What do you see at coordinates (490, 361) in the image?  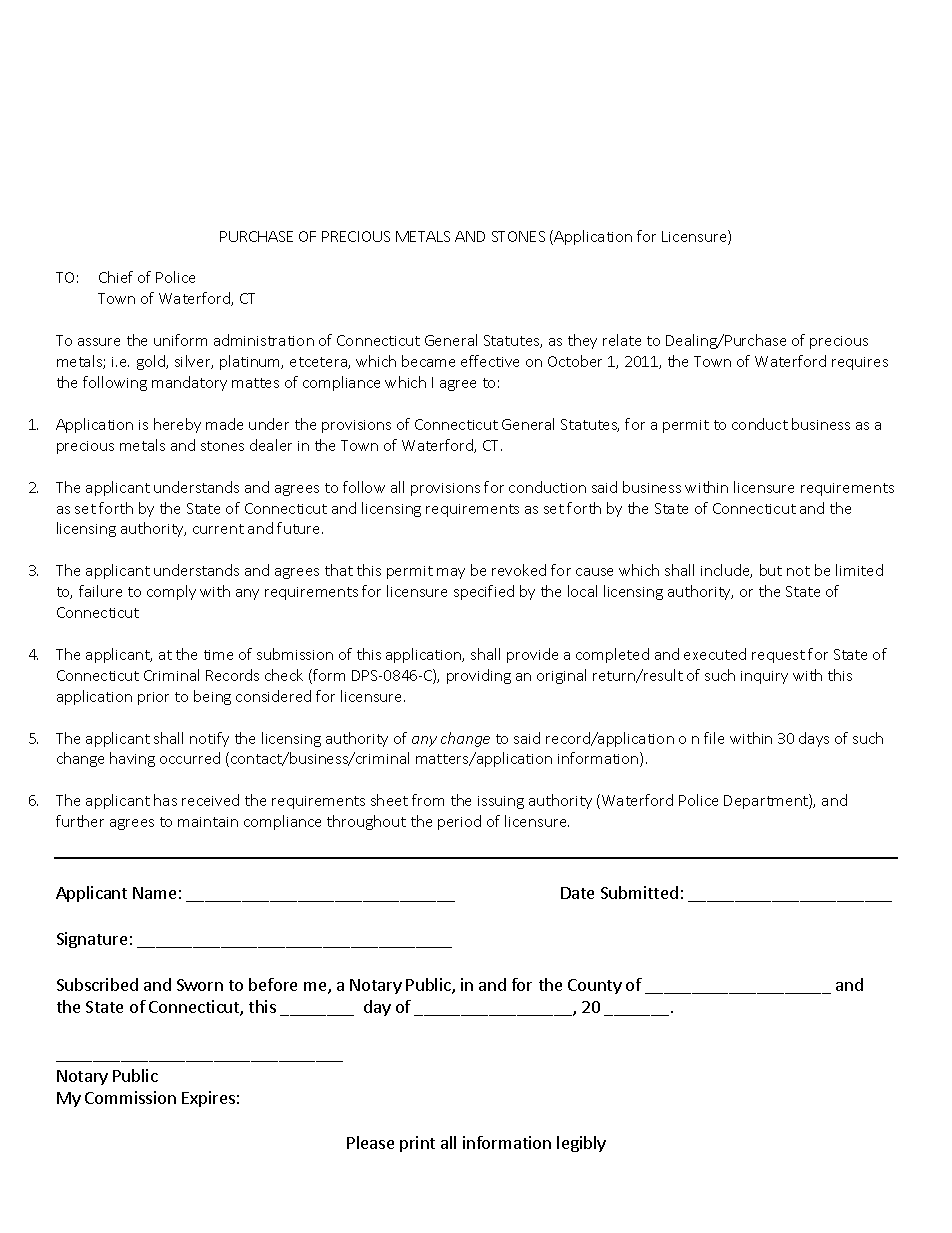 I see `effective` at bounding box center [490, 361].
